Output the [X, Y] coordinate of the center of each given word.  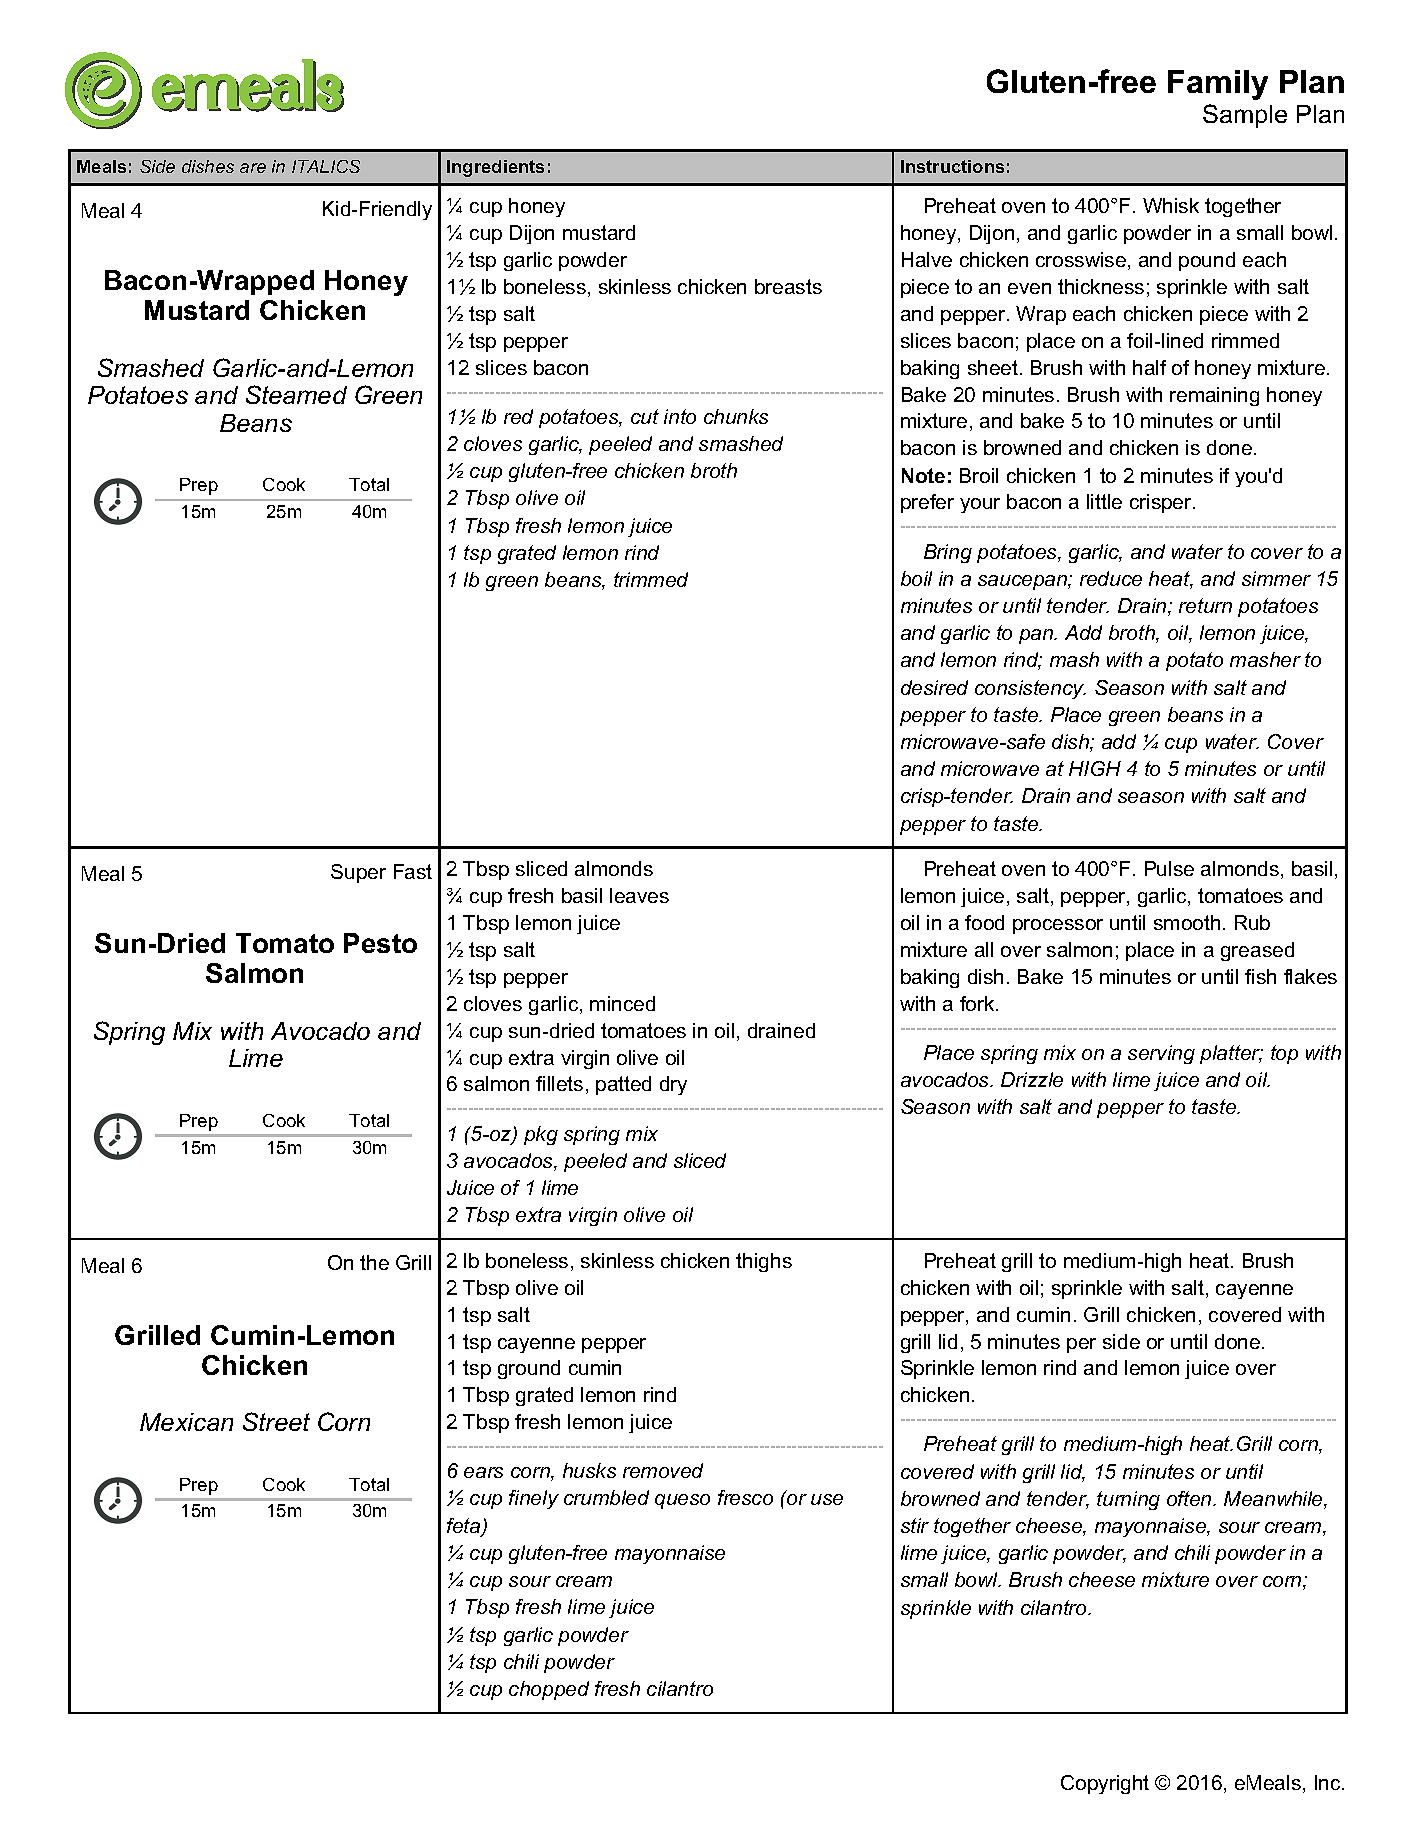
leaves [639, 895]
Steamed [296, 394]
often [1190, 1498]
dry [673, 1085]
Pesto [380, 943]
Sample [1245, 116]
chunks [736, 416]
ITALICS [326, 166]
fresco [745, 1497]
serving [1161, 1054]
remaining [1214, 396]
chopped [549, 1690]
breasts [788, 286]
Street [276, 1421]
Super [358, 873]
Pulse [1169, 868]
